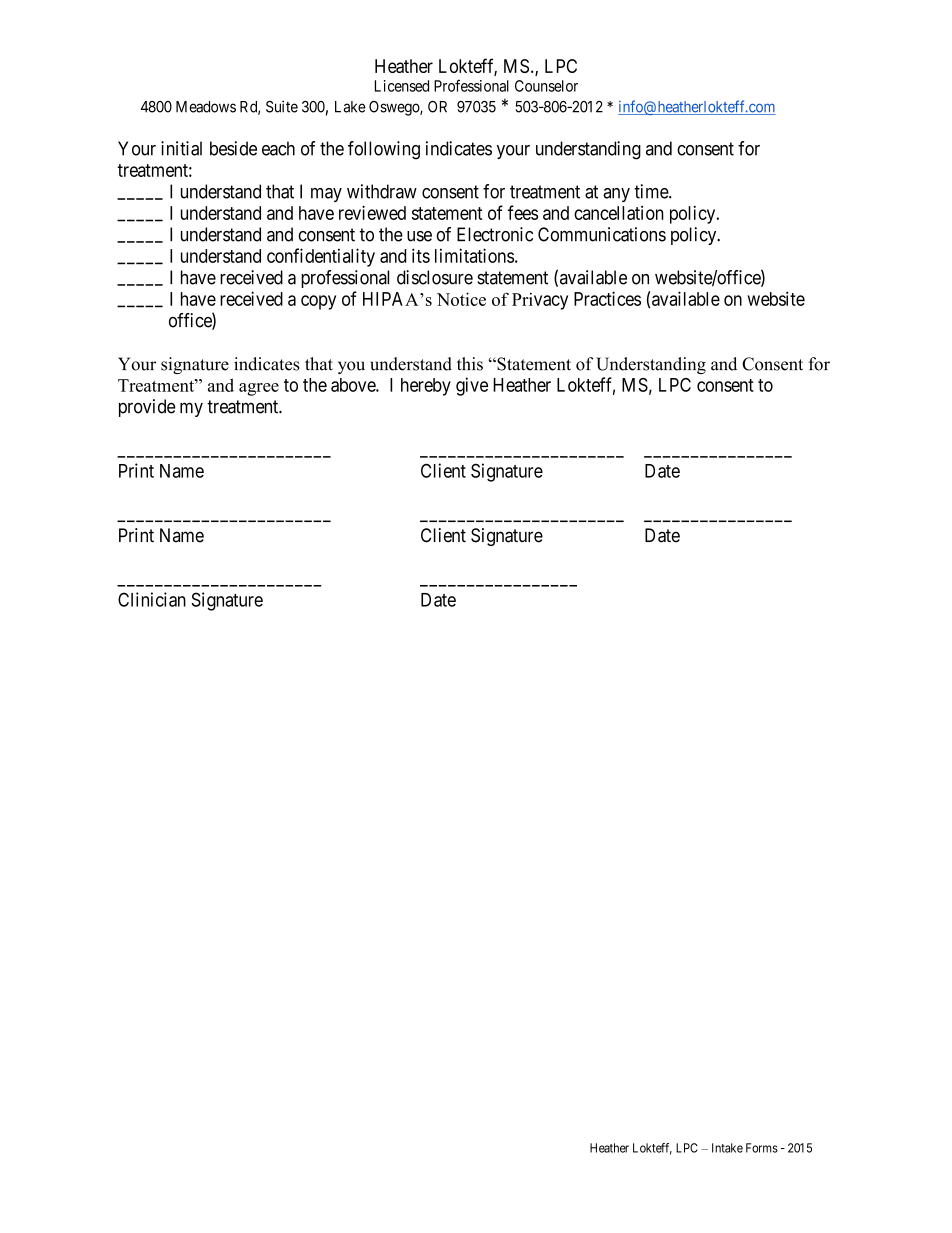 Image resolution: width=952 pixels, height=1233 pixels. I want to click on copy, so click(318, 302).
